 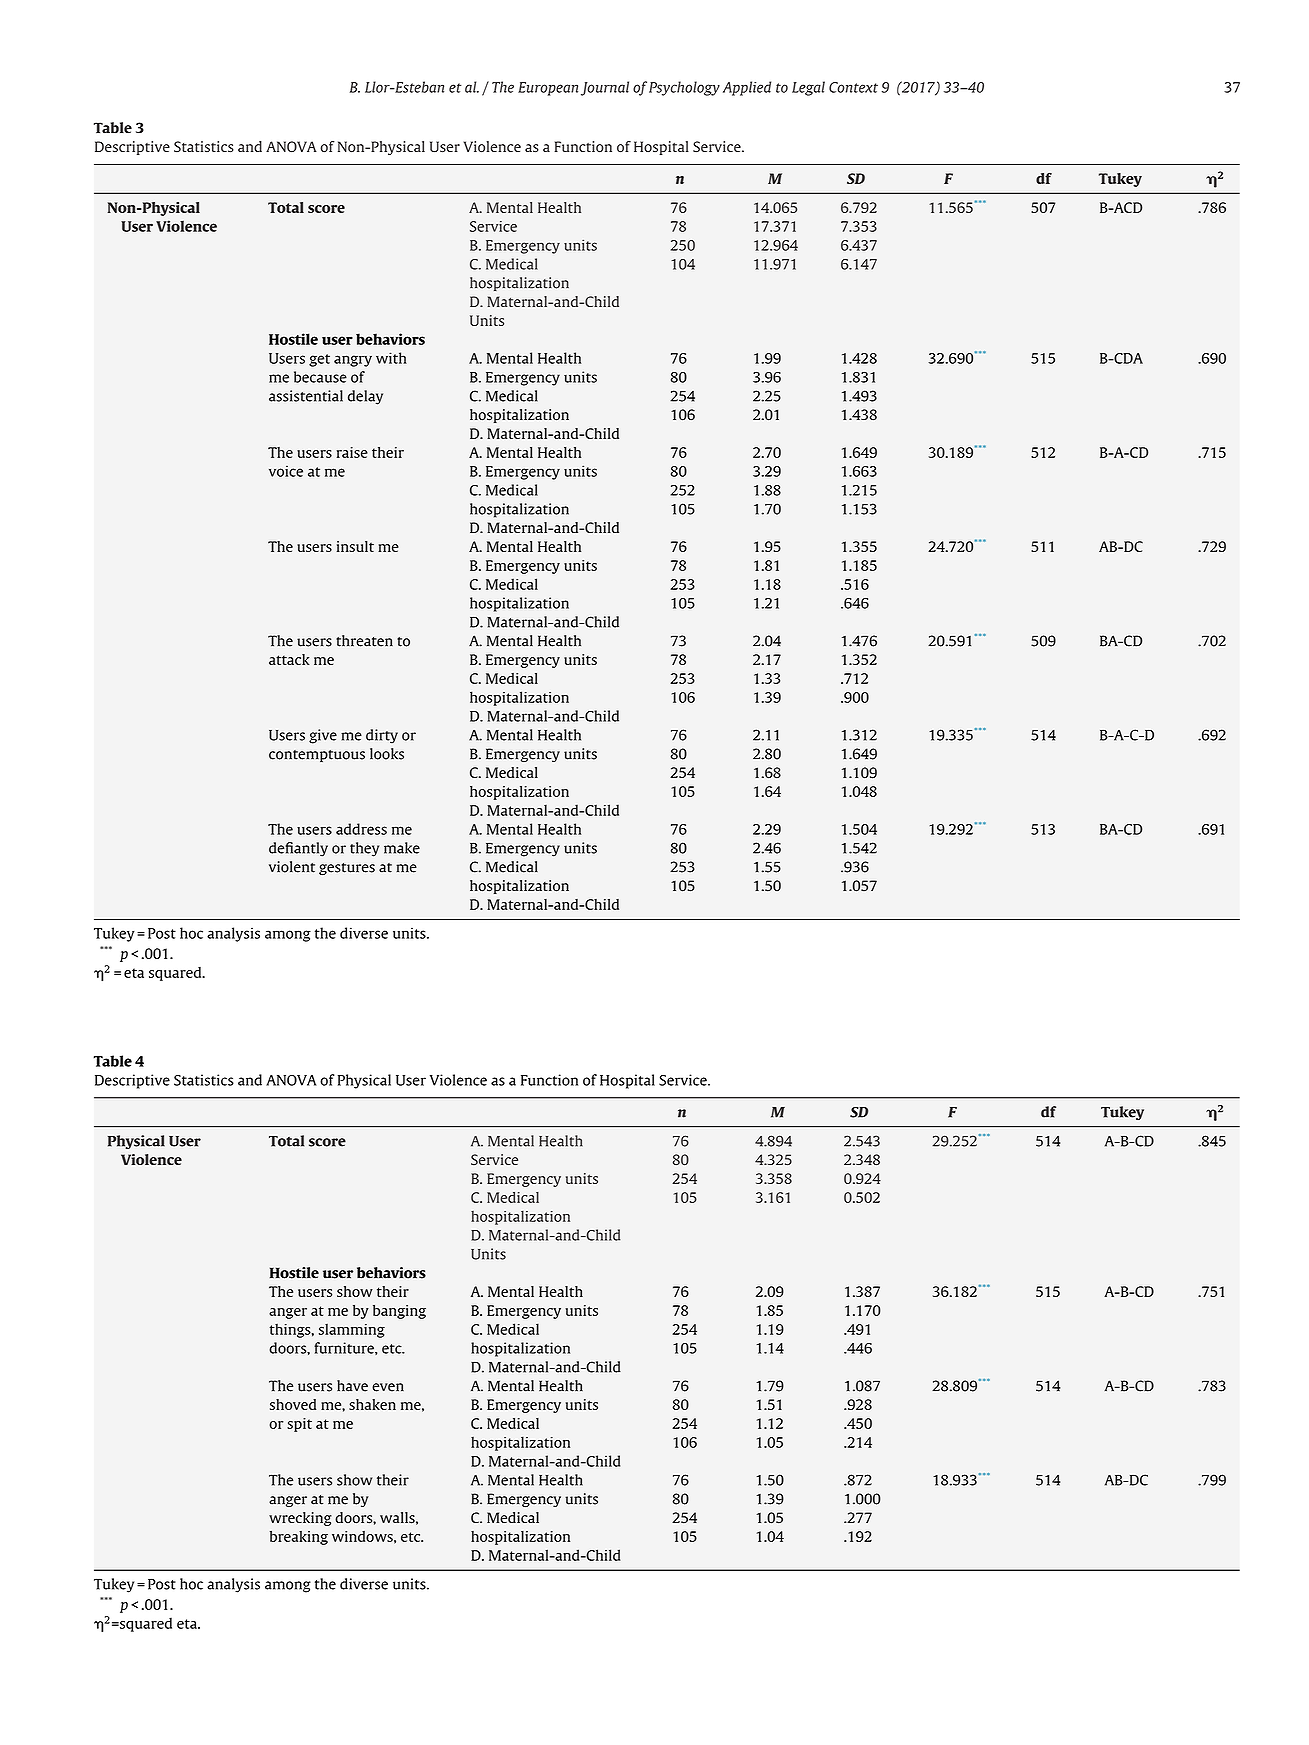 What do you see at coordinates (364, 641) in the page?
I see `threaten` at bounding box center [364, 641].
